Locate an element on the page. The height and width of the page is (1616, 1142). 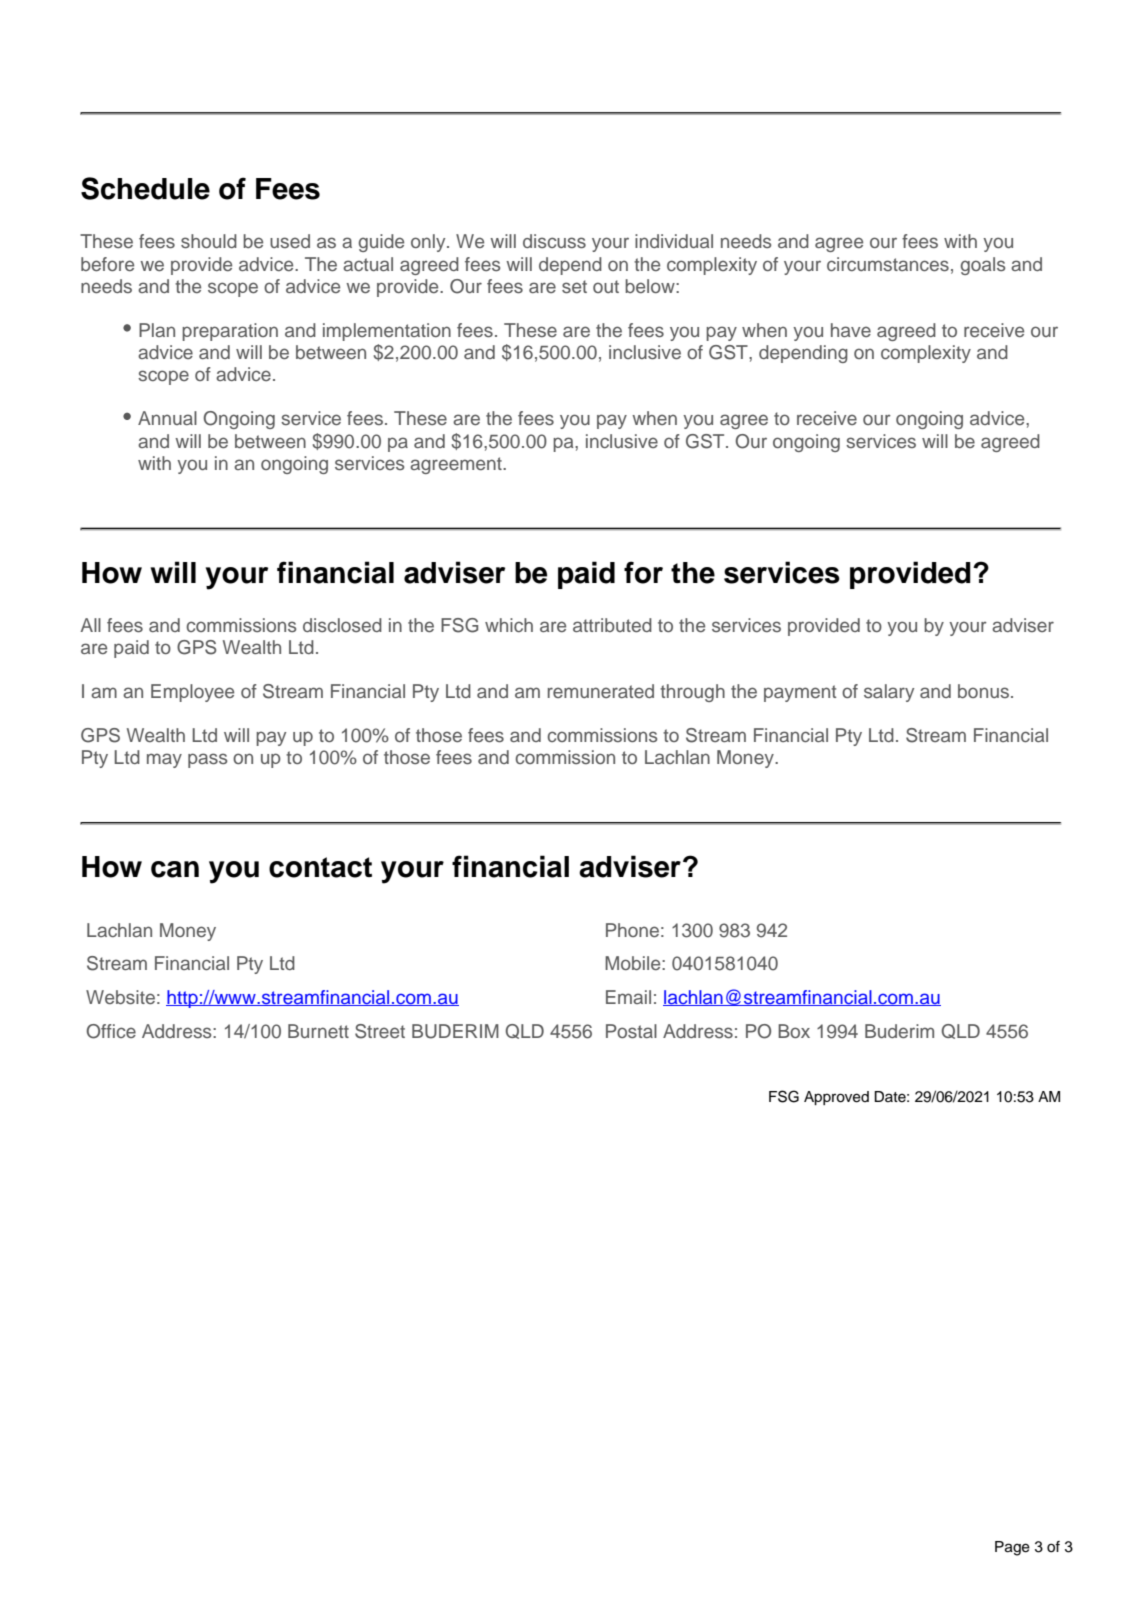
Approved is located at coordinates (836, 1098).
